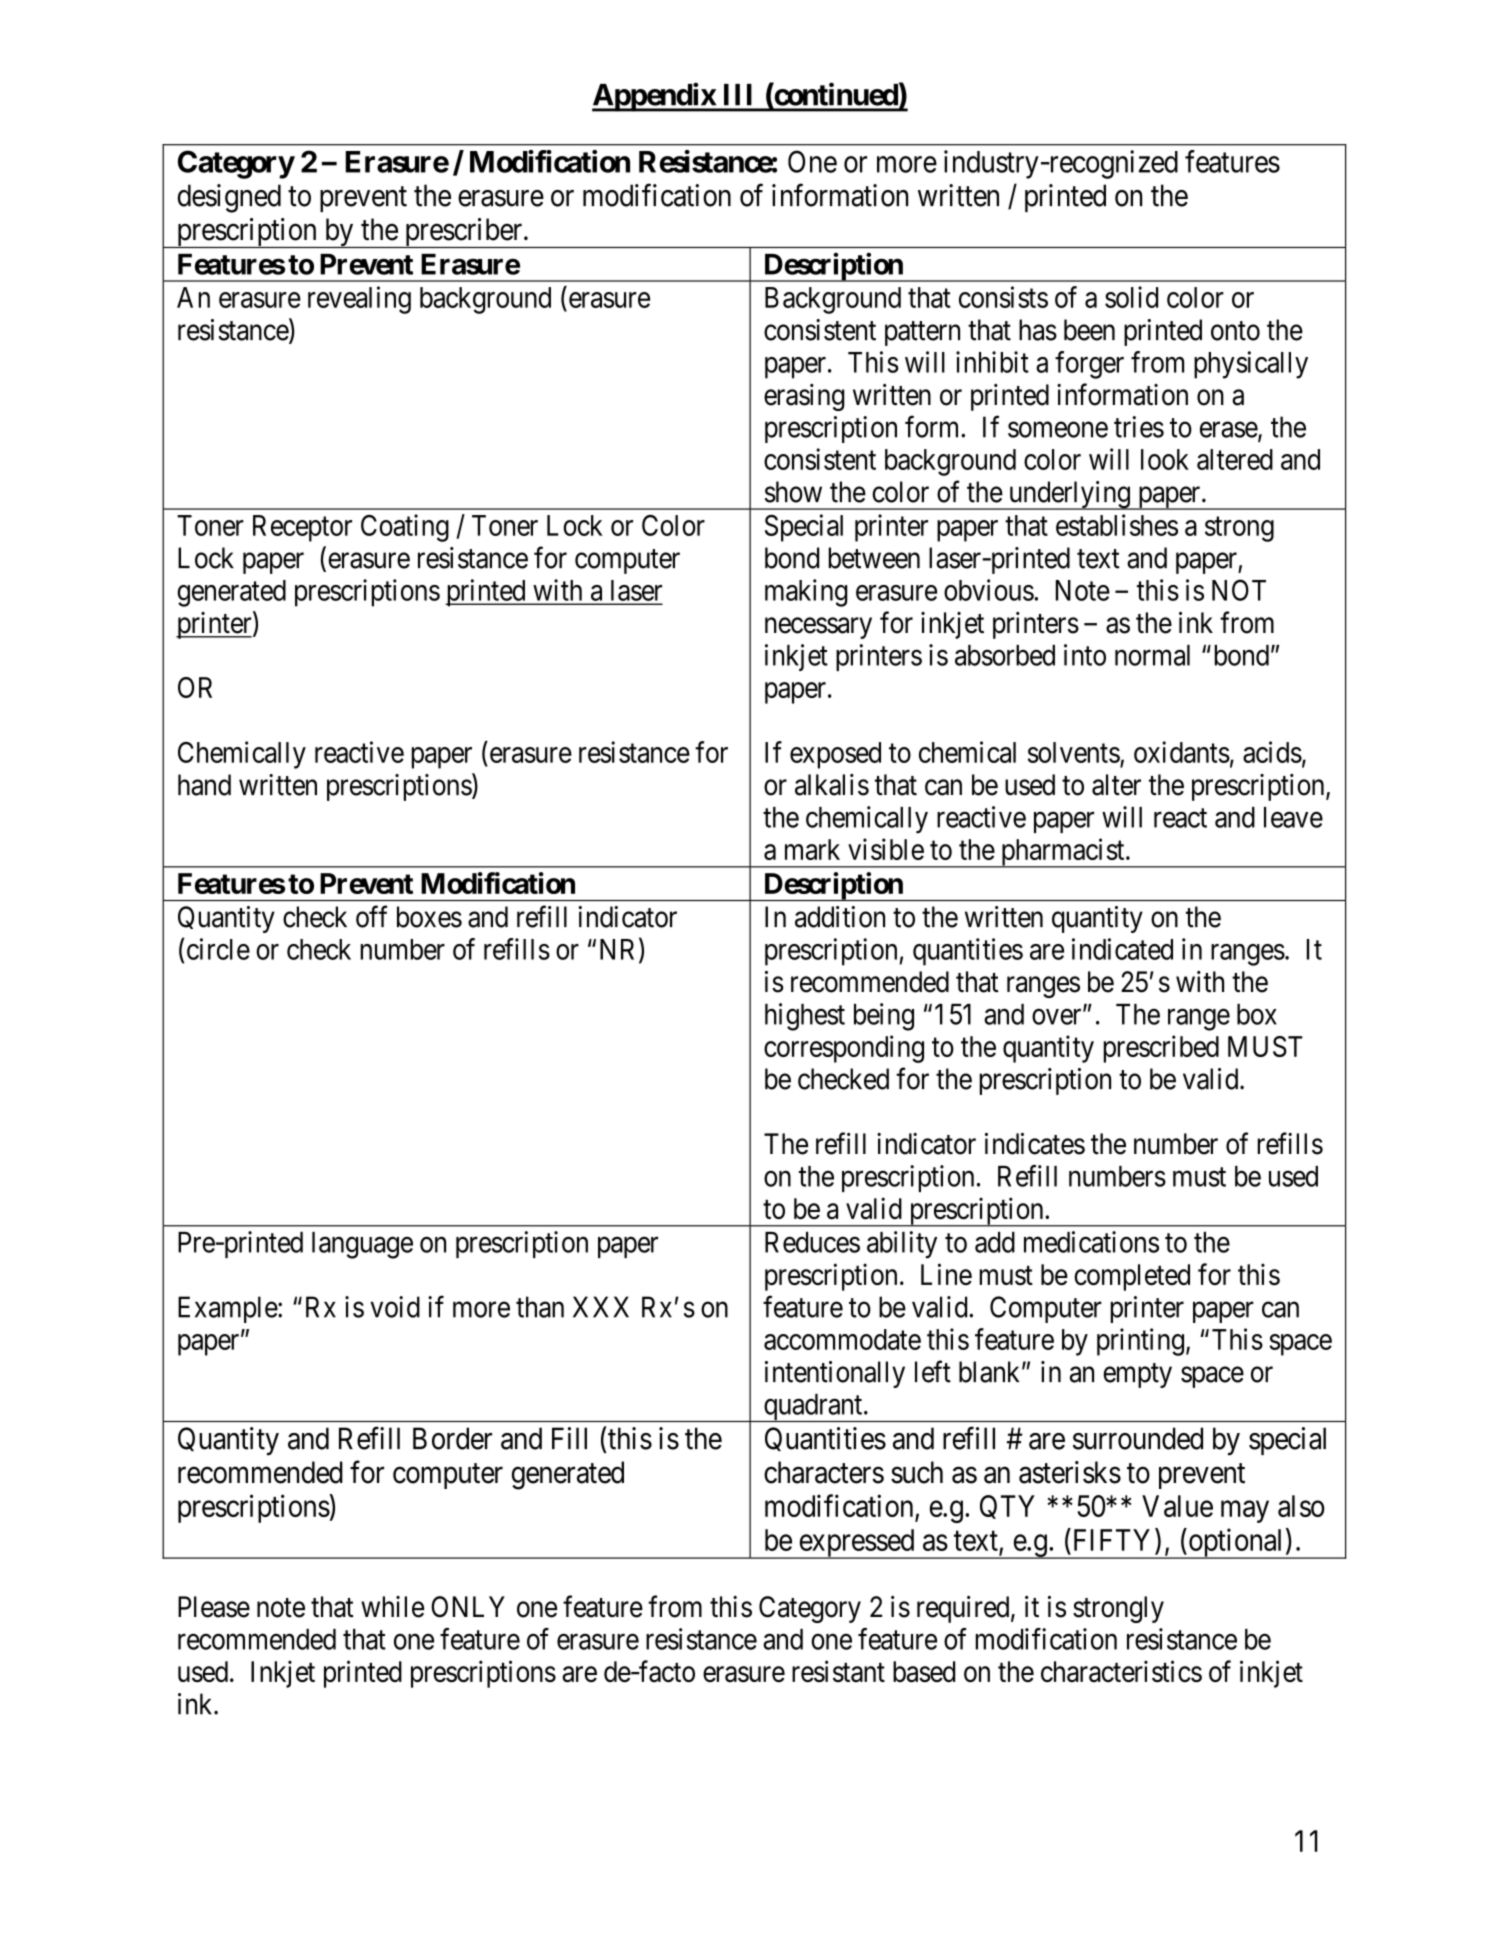 The width and height of the image is (1500, 1941). Describe the element at coordinates (1131, 297) in the image. I see `solid` at that location.
